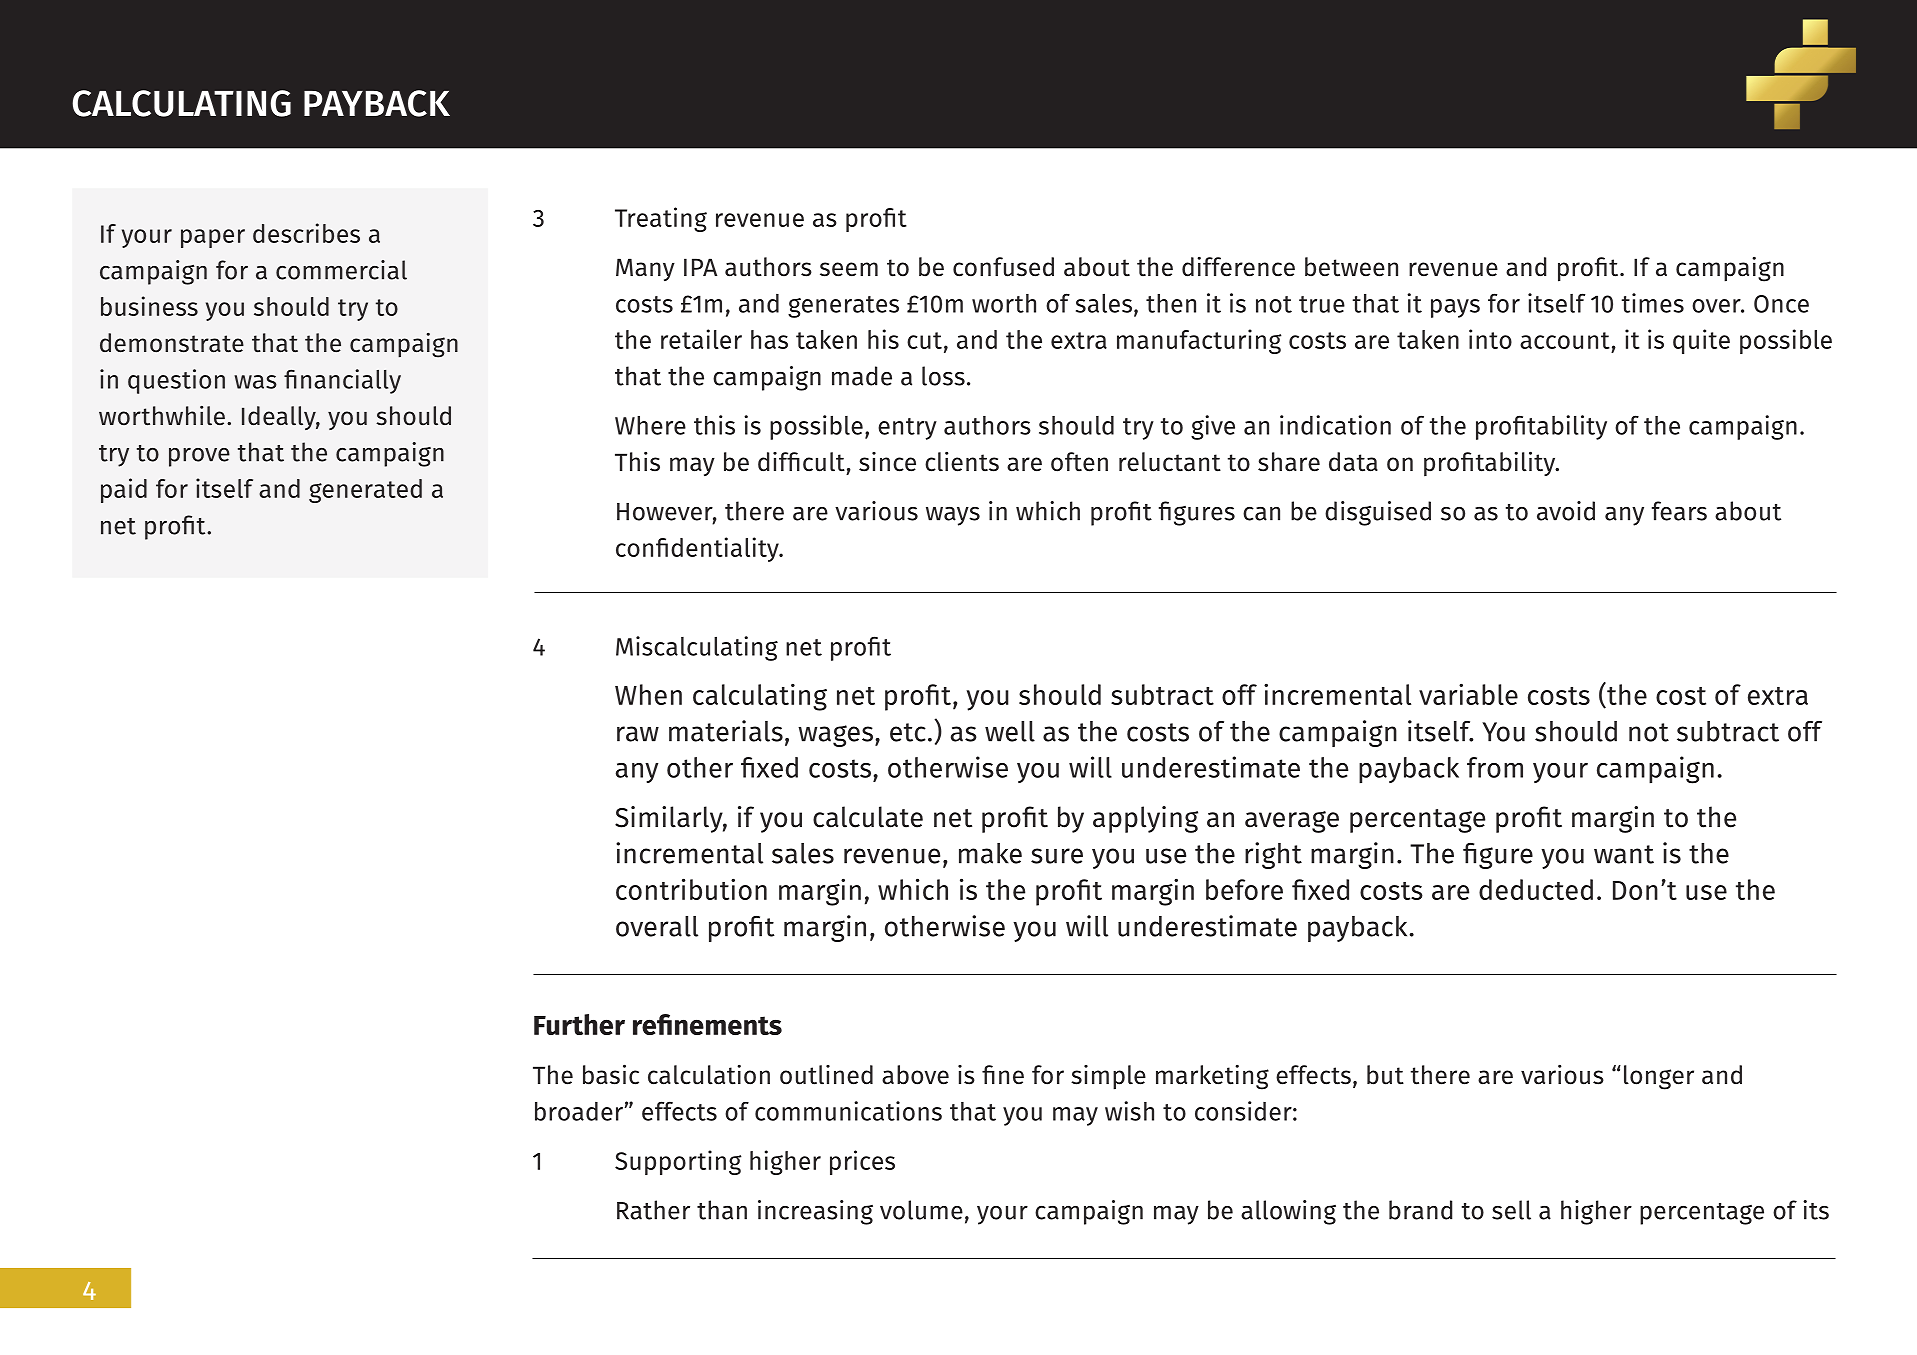 This screenshot has width=1917, height=1355. Describe the element at coordinates (638, 734) in the screenshot. I see `raw` at that location.
